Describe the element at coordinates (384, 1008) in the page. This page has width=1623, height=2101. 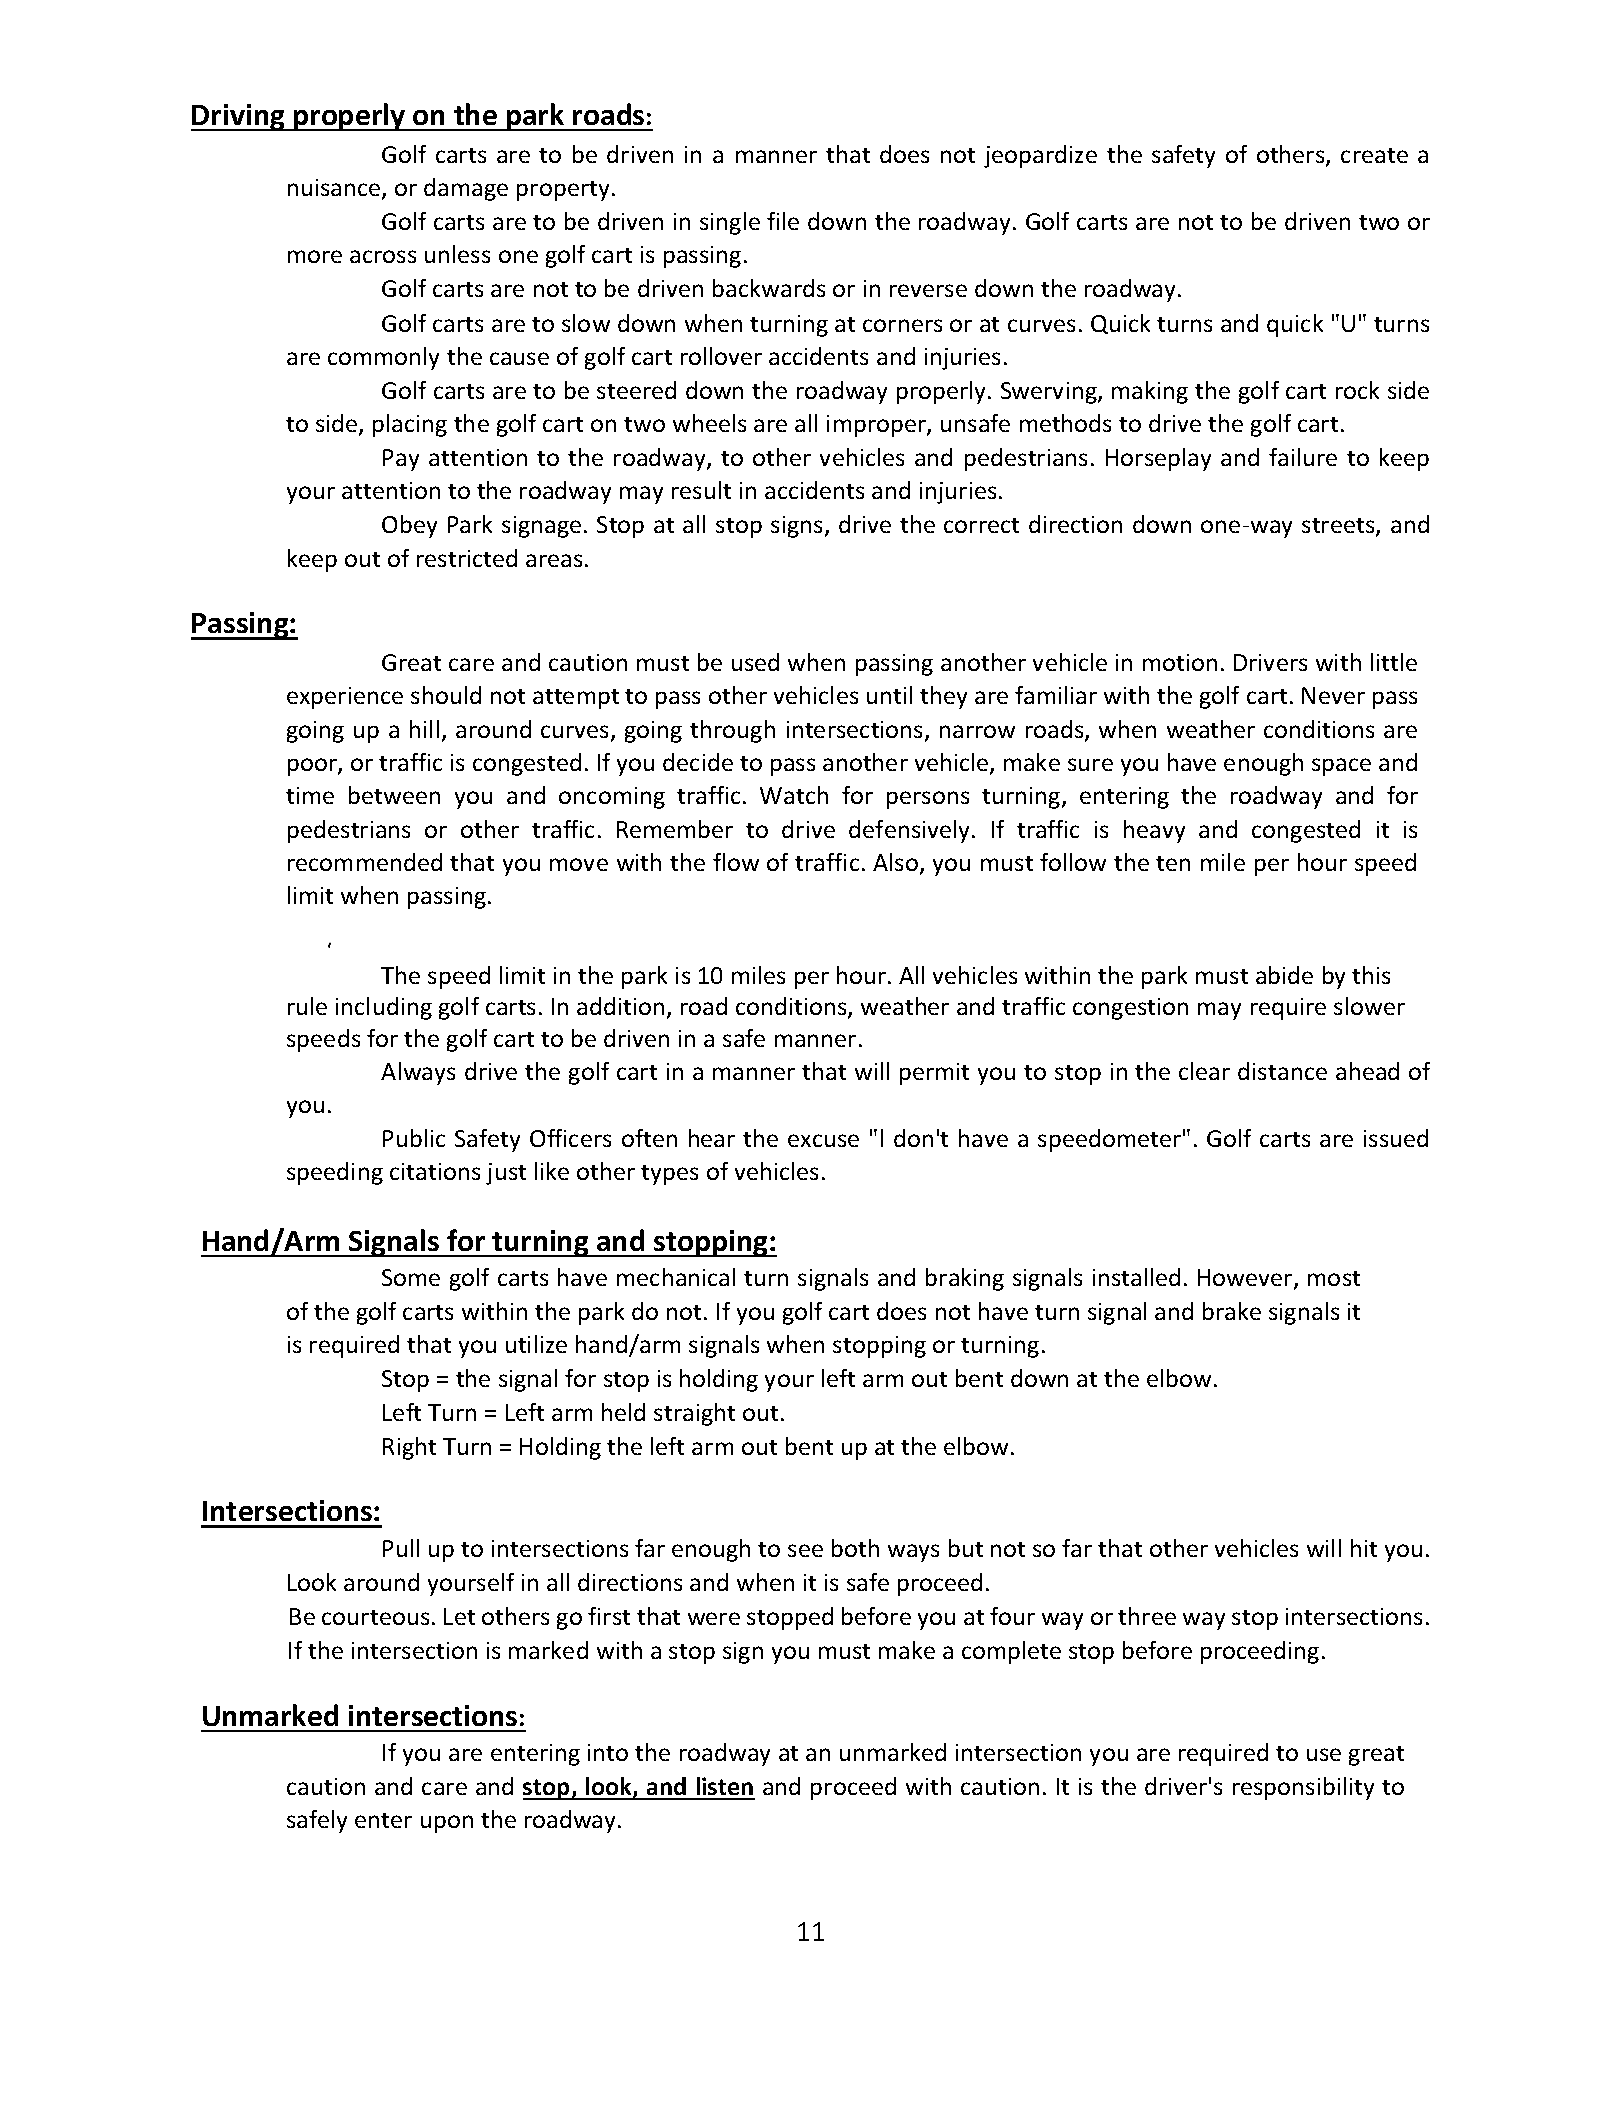
I see `including` at that location.
